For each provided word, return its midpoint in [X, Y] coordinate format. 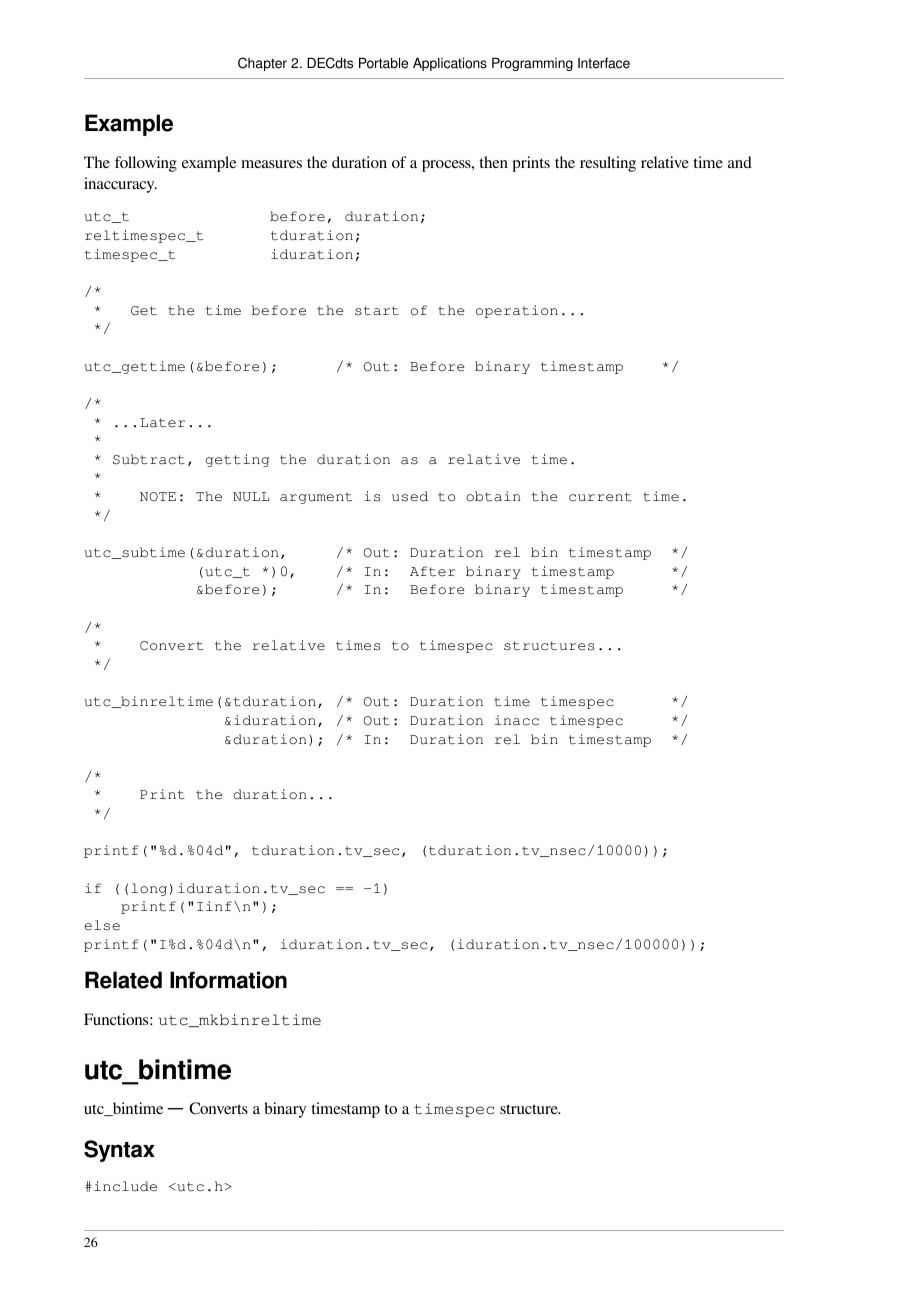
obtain [493, 496]
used [410, 496]
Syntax [119, 1151]
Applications [450, 64]
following [146, 164]
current [600, 497]
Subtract [149, 459]
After [433, 571]
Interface [604, 63]
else [102, 925]
